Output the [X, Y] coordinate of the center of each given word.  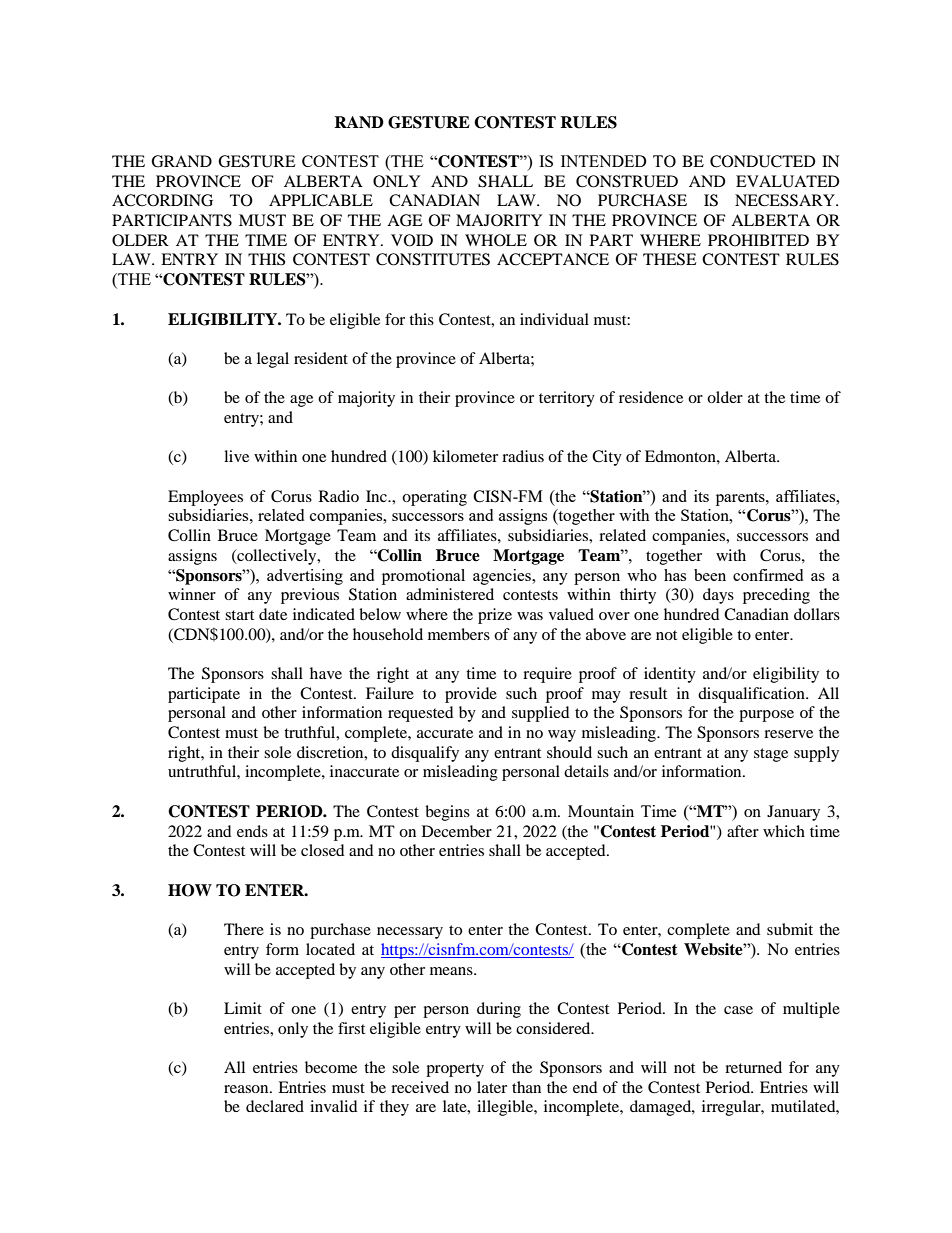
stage [771, 755]
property [455, 1070]
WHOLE [496, 240]
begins [447, 813]
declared [275, 1106]
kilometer [465, 456]
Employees [205, 498]
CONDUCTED [763, 161]
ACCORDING [162, 200]
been [710, 575]
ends [252, 831]
